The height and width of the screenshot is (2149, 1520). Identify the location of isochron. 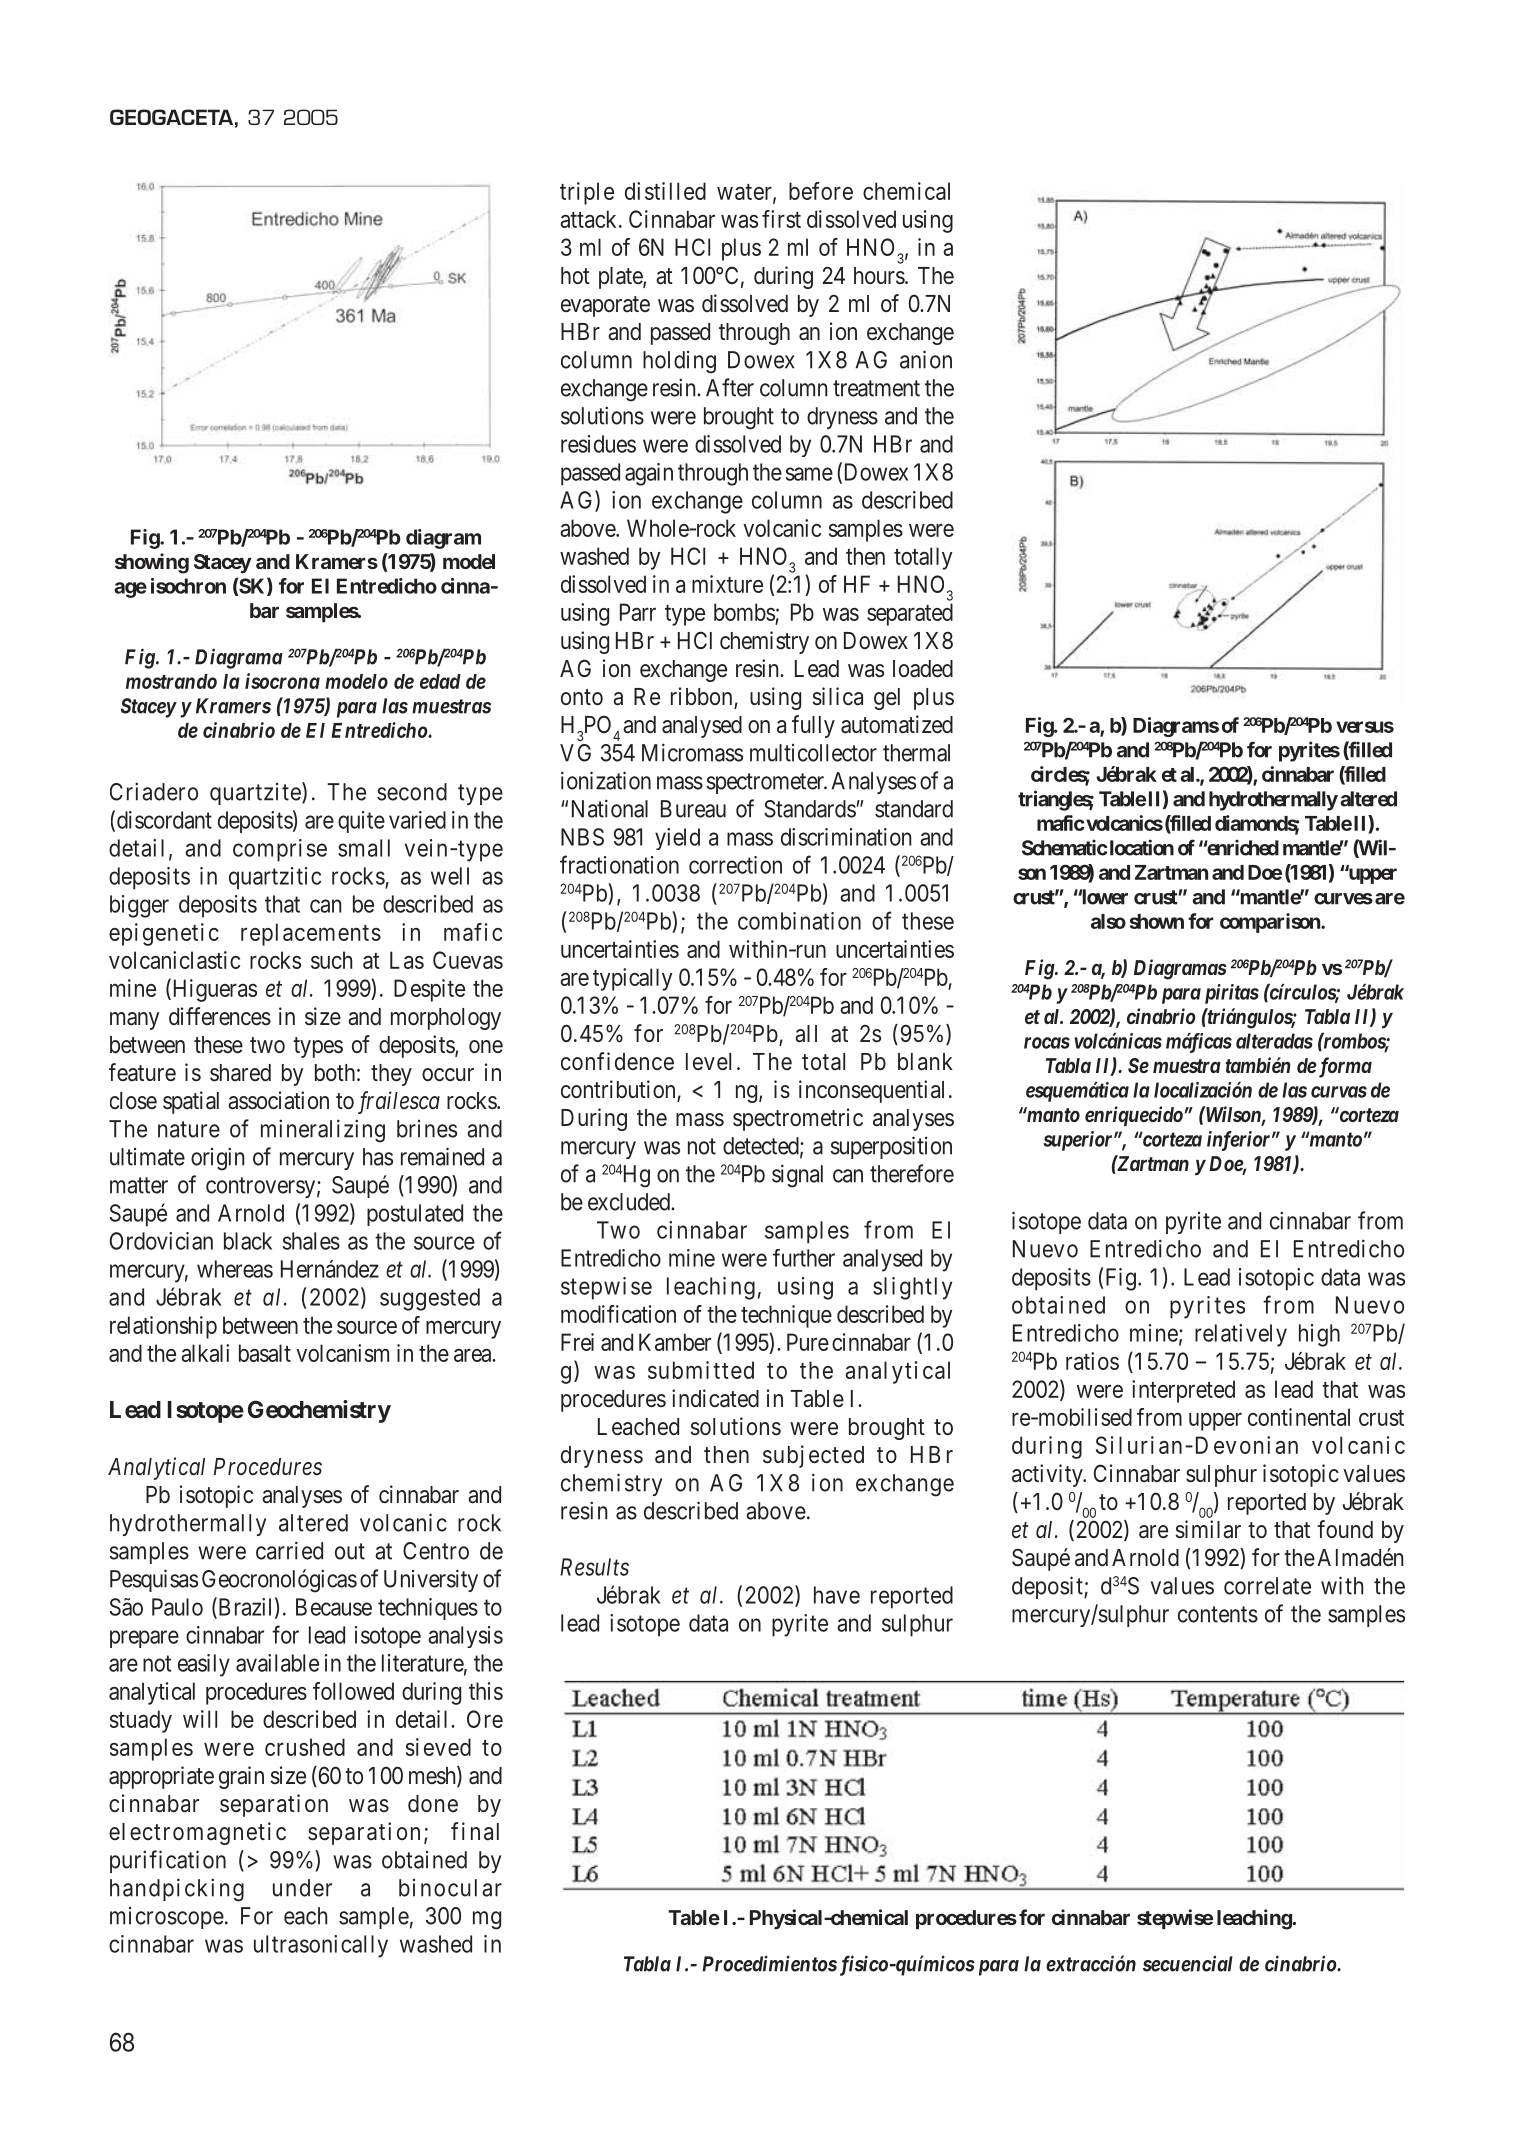
(188, 586).
